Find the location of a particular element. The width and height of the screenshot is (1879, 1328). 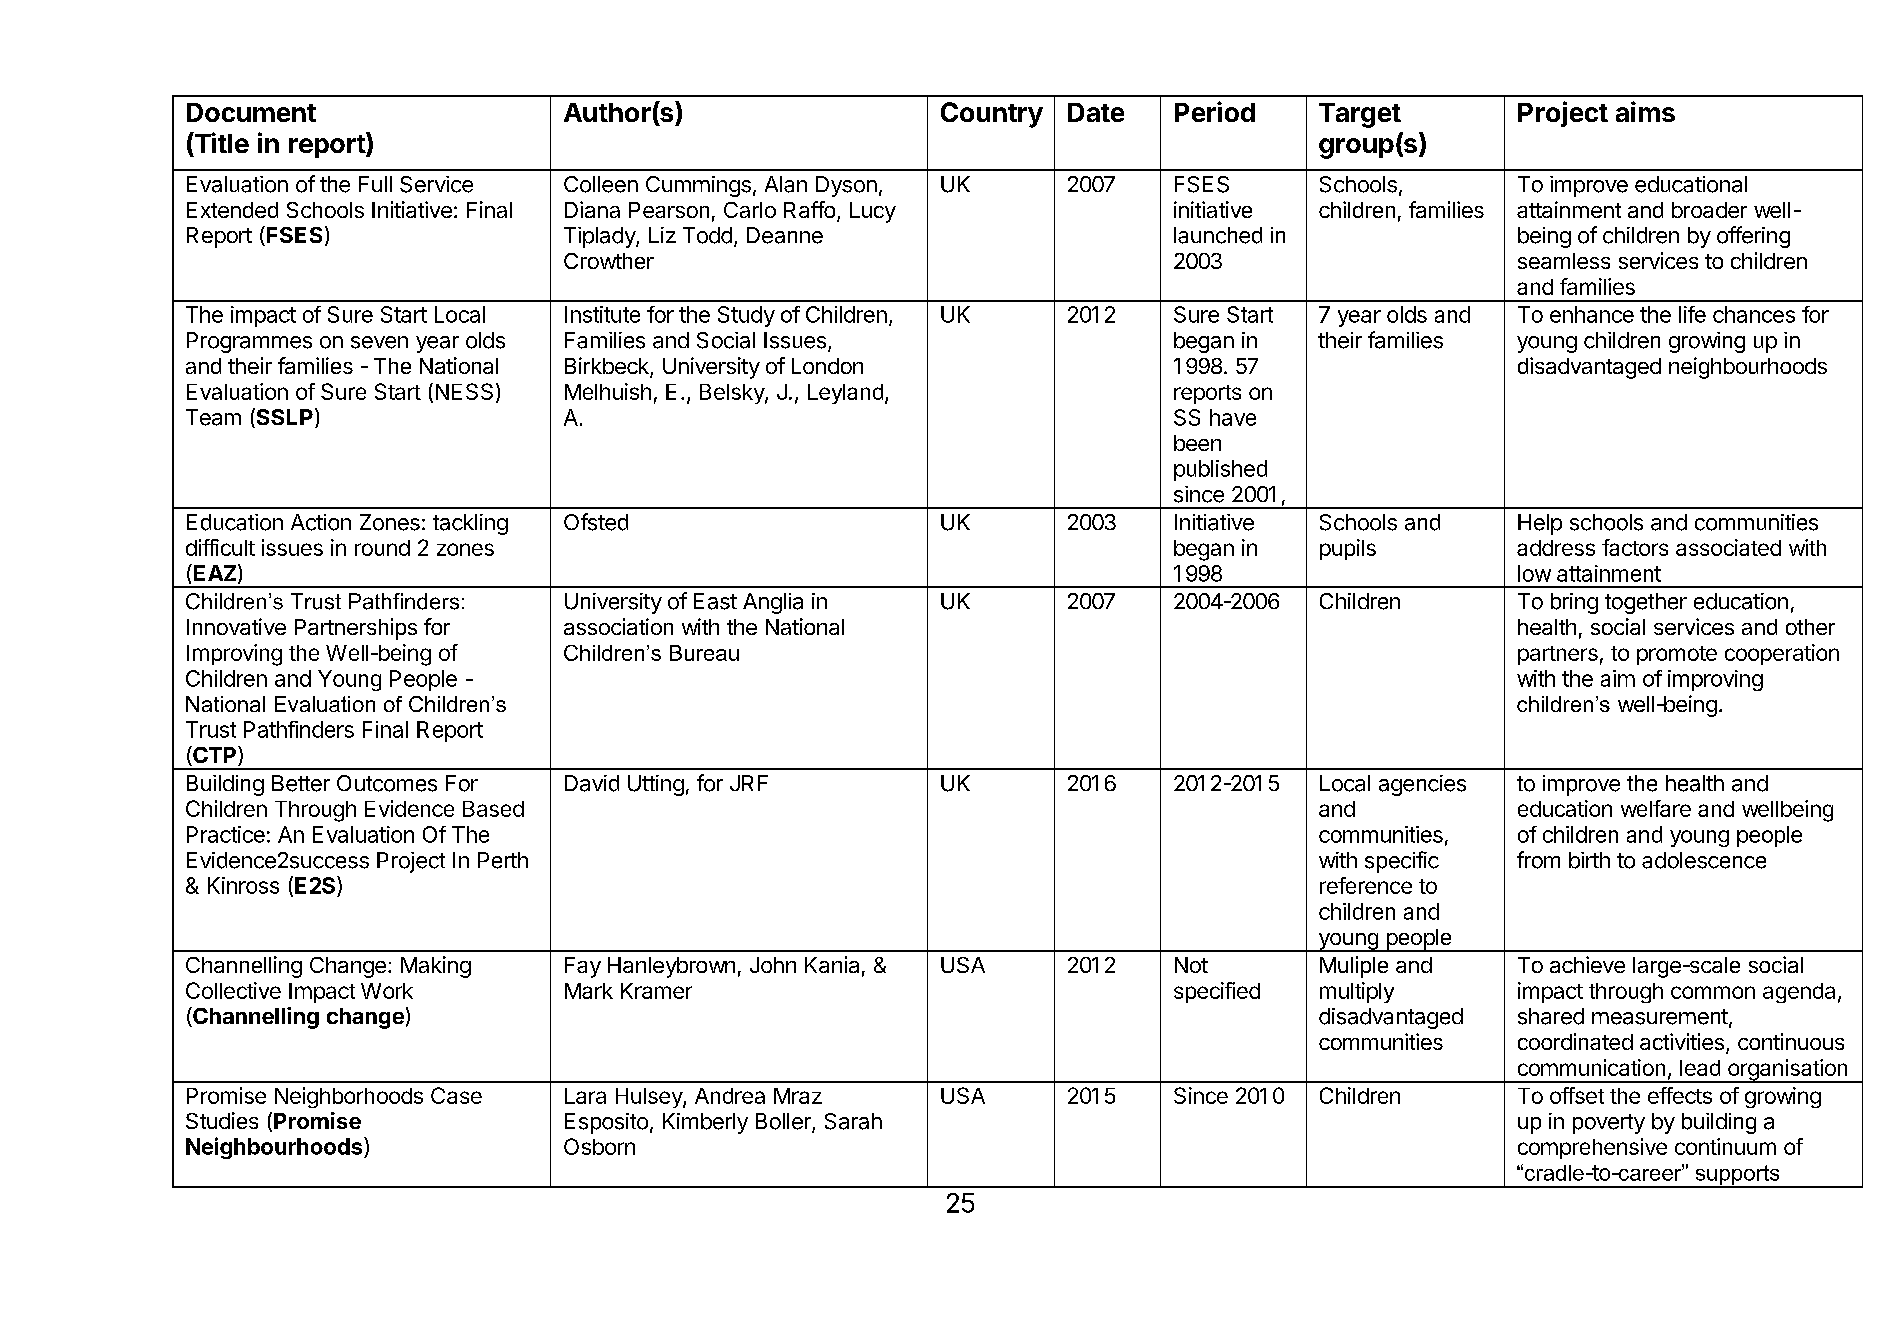

comprehensive is located at coordinates (1592, 1148).
